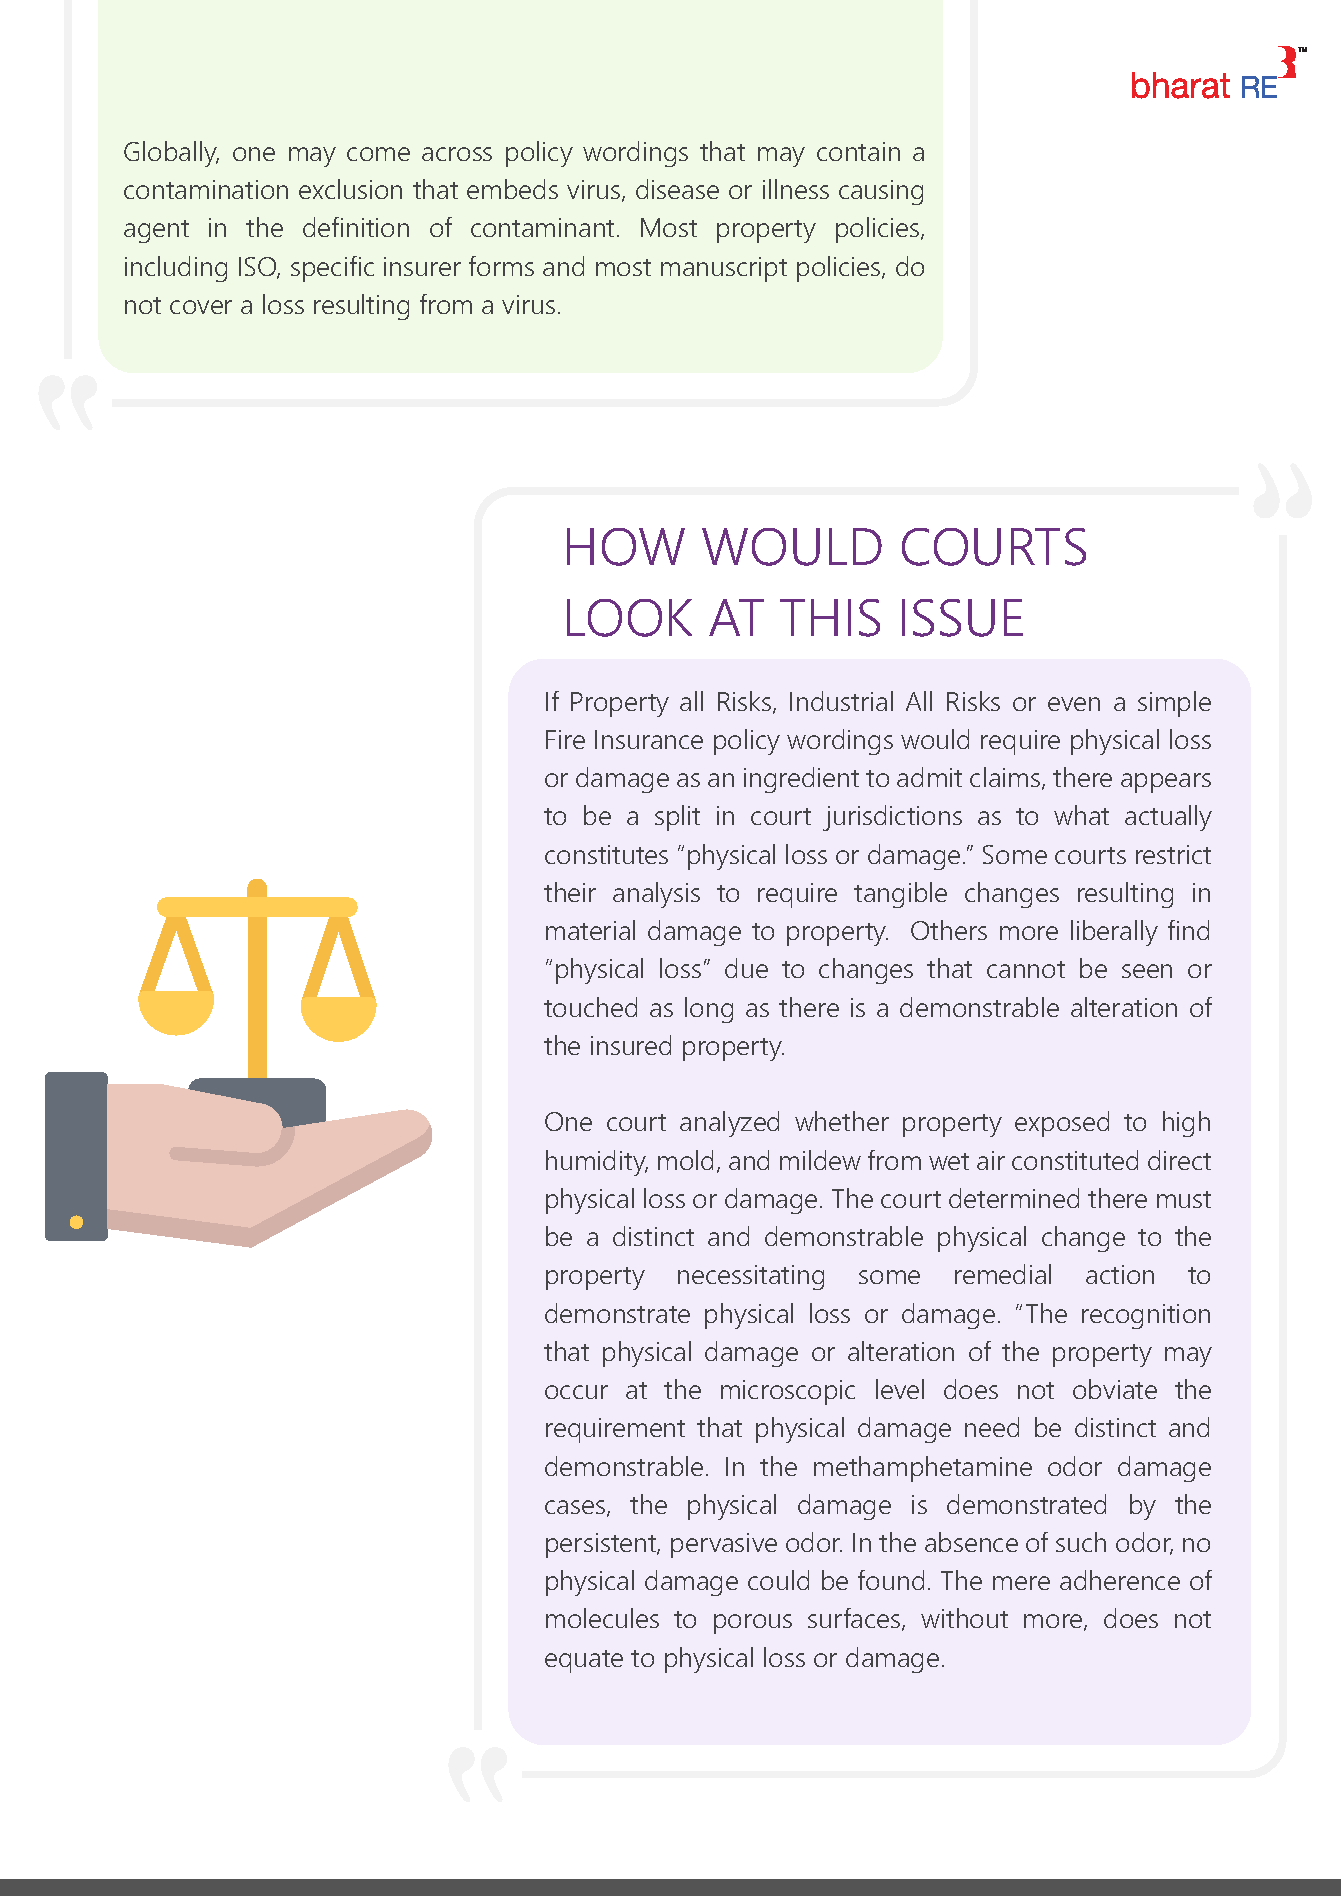 This document has height=1896, width=1341. What do you see at coordinates (881, 192) in the document?
I see `causing` at bounding box center [881, 192].
